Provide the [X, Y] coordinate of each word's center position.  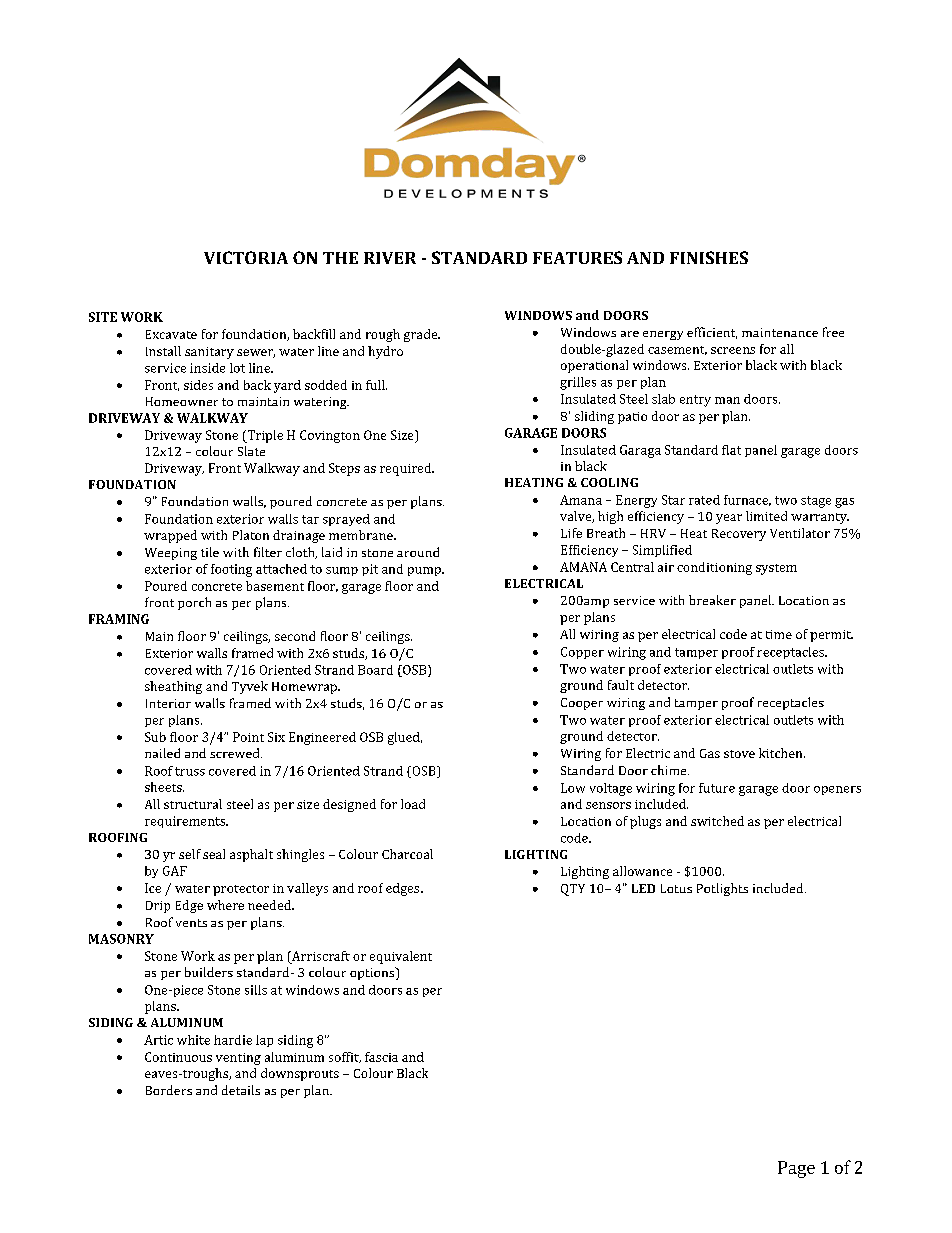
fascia [381, 1057]
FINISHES [709, 257]
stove [739, 754]
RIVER [390, 258]
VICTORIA [246, 257]
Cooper [582, 704]
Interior [168, 703]
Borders [169, 1090]
